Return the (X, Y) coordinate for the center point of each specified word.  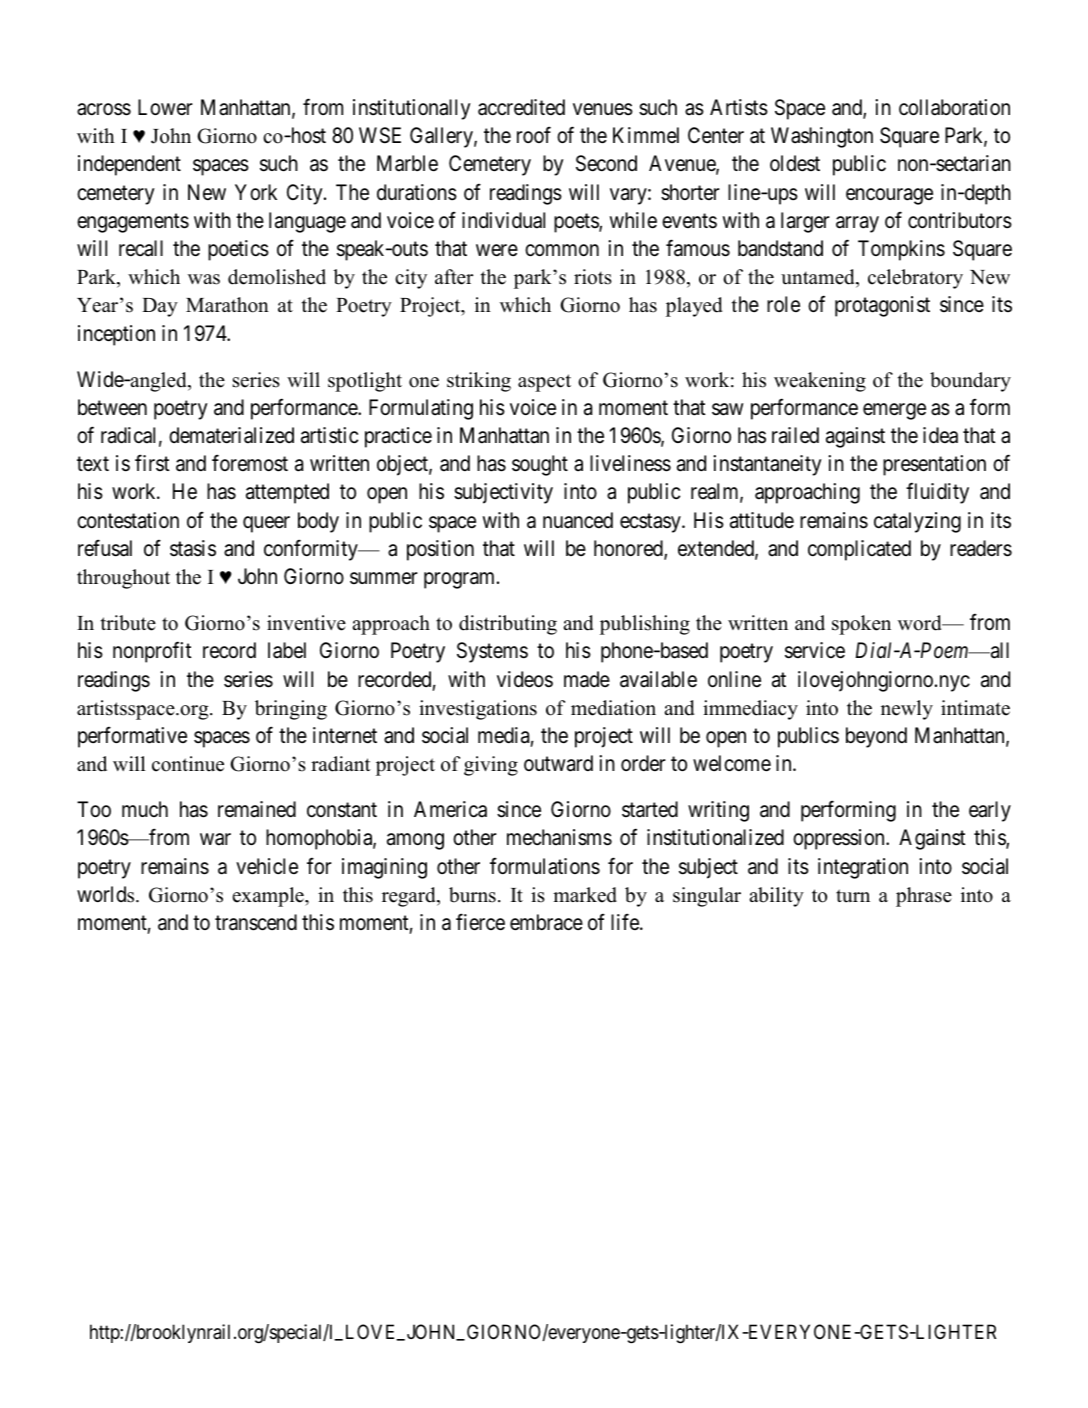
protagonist (882, 306)
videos (525, 679)
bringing (291, 710)
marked (585, 895)
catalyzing (917, 522)
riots (593, 277)
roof (534, 135)
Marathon (227, 305)
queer (266, 524)
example (269, 897)
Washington (822, 137)
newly (907, 710)
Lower (165, 107)
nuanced (578, 520)
